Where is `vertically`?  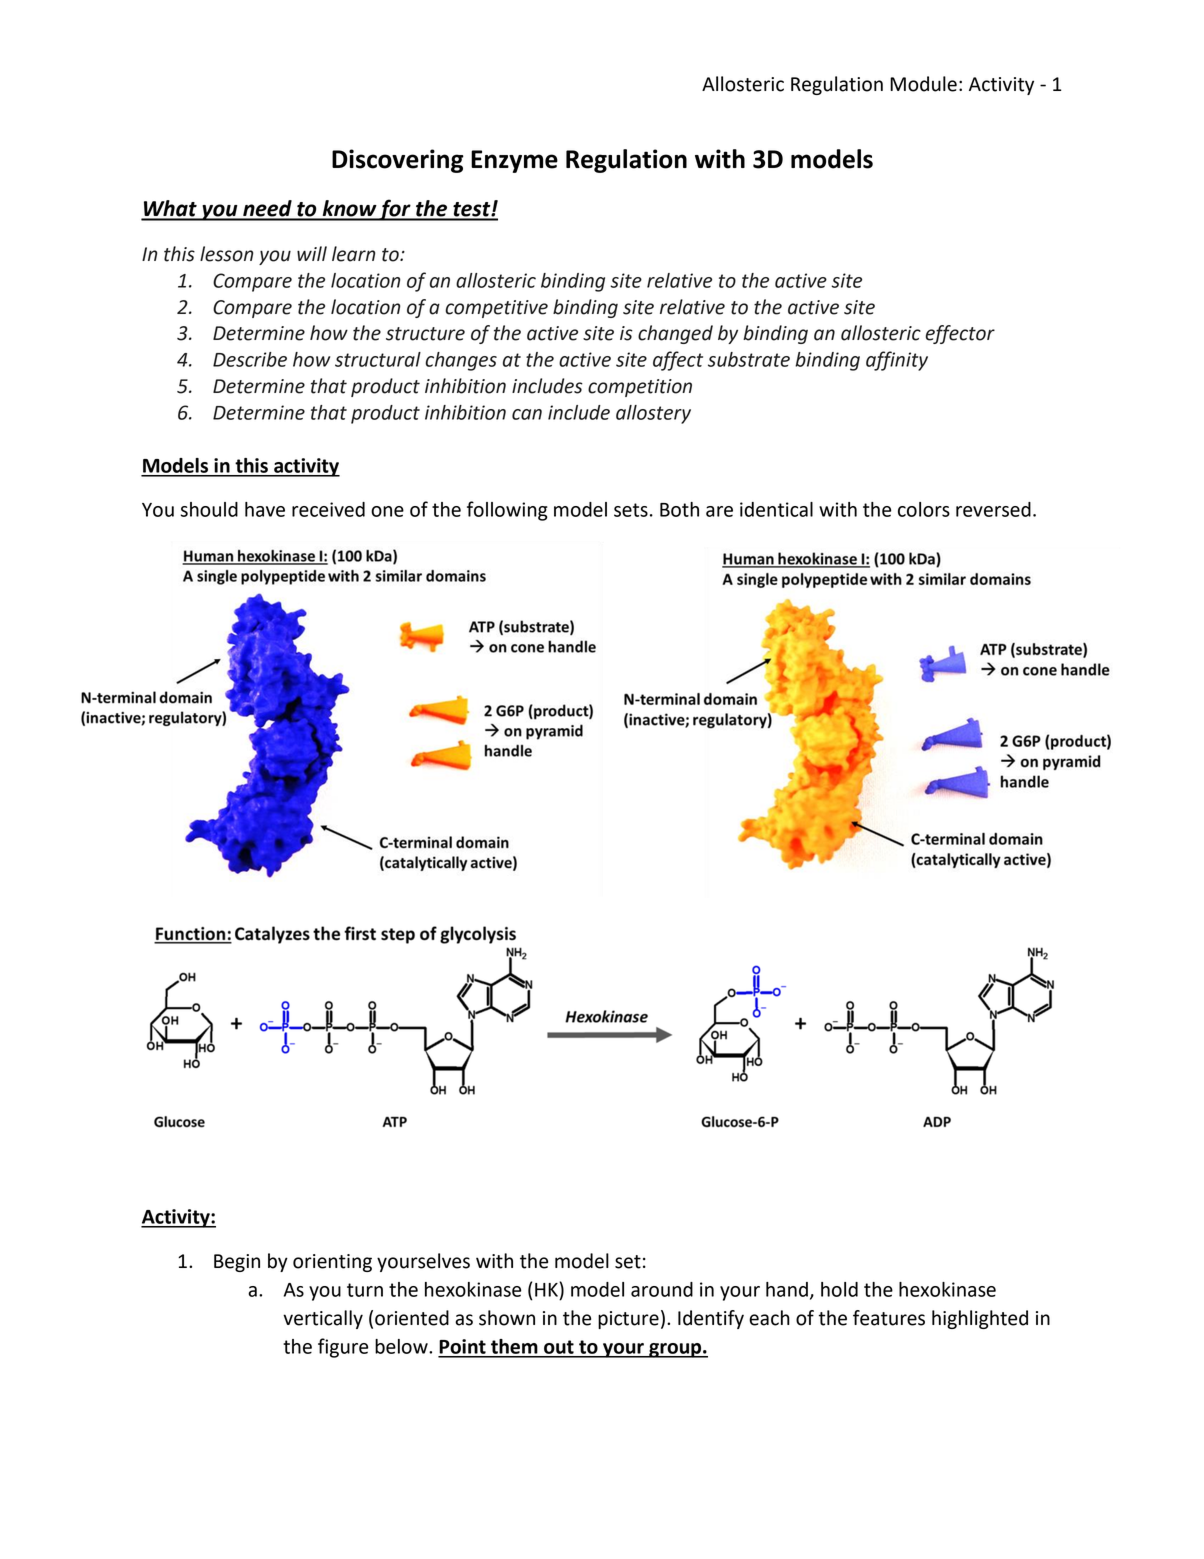
vertically is located at coordinates (323, 1319).
